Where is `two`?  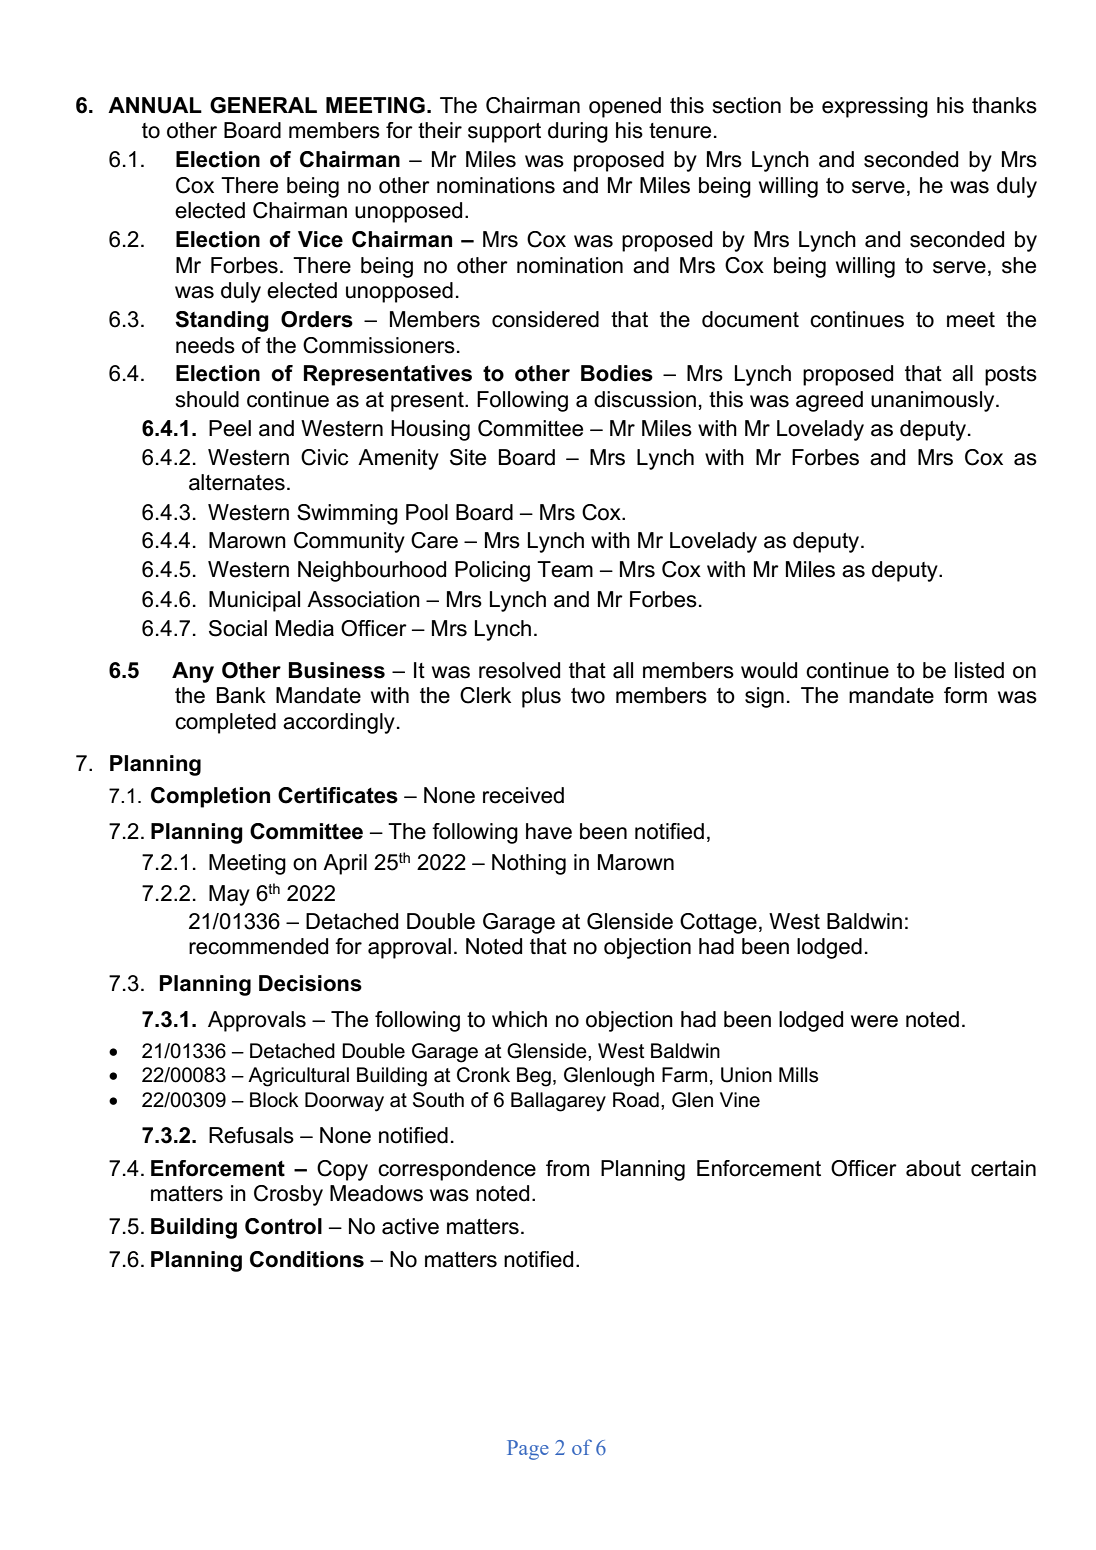 two is located at coordinates (588, 696).
